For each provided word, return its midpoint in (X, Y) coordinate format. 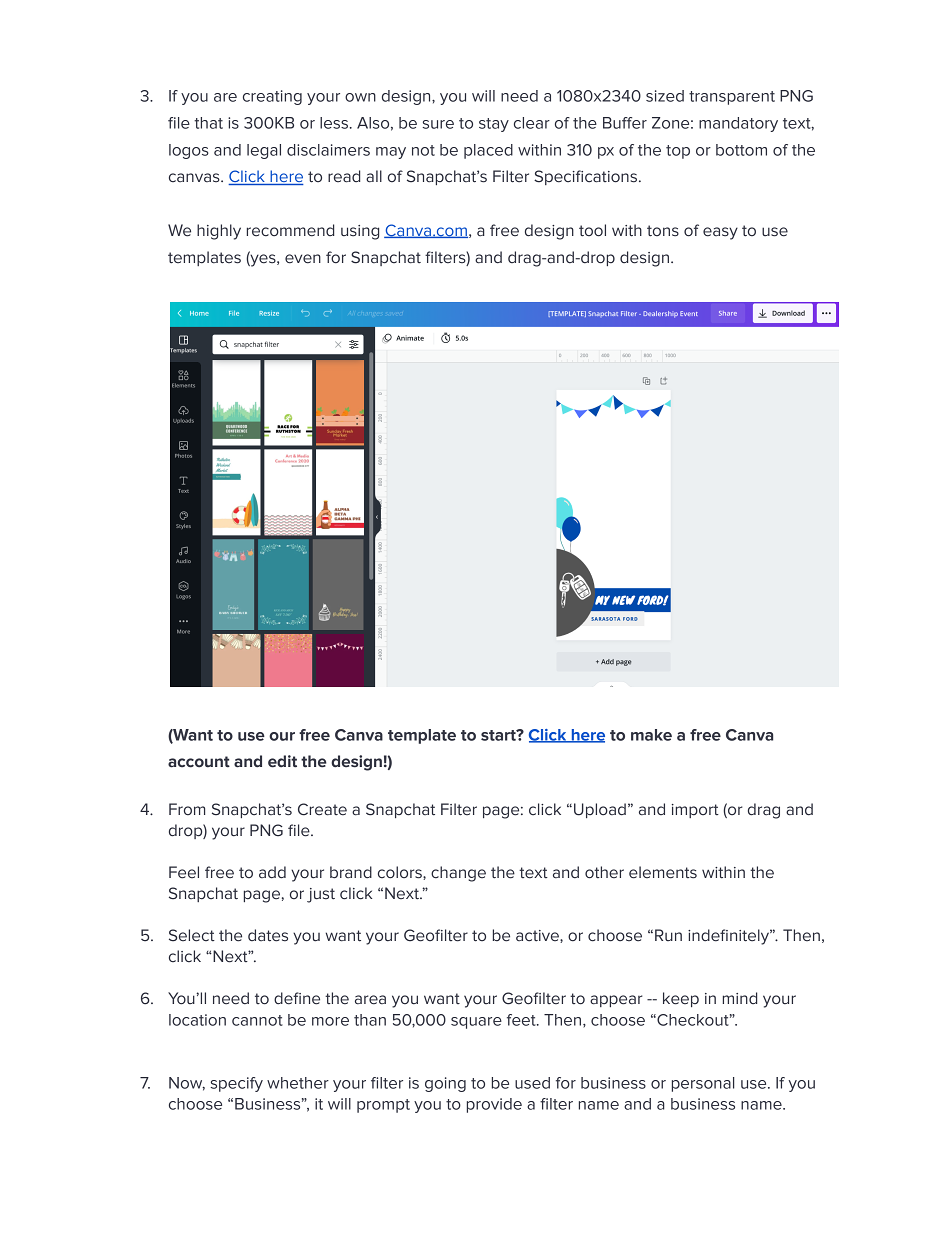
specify (237, 1084)
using (360, 232)
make (651, 735)
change (458, 874)
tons (663, 231)
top (678, 152)
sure (438, 124)
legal (264, 151)
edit (282, 761)
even (303, 259)
